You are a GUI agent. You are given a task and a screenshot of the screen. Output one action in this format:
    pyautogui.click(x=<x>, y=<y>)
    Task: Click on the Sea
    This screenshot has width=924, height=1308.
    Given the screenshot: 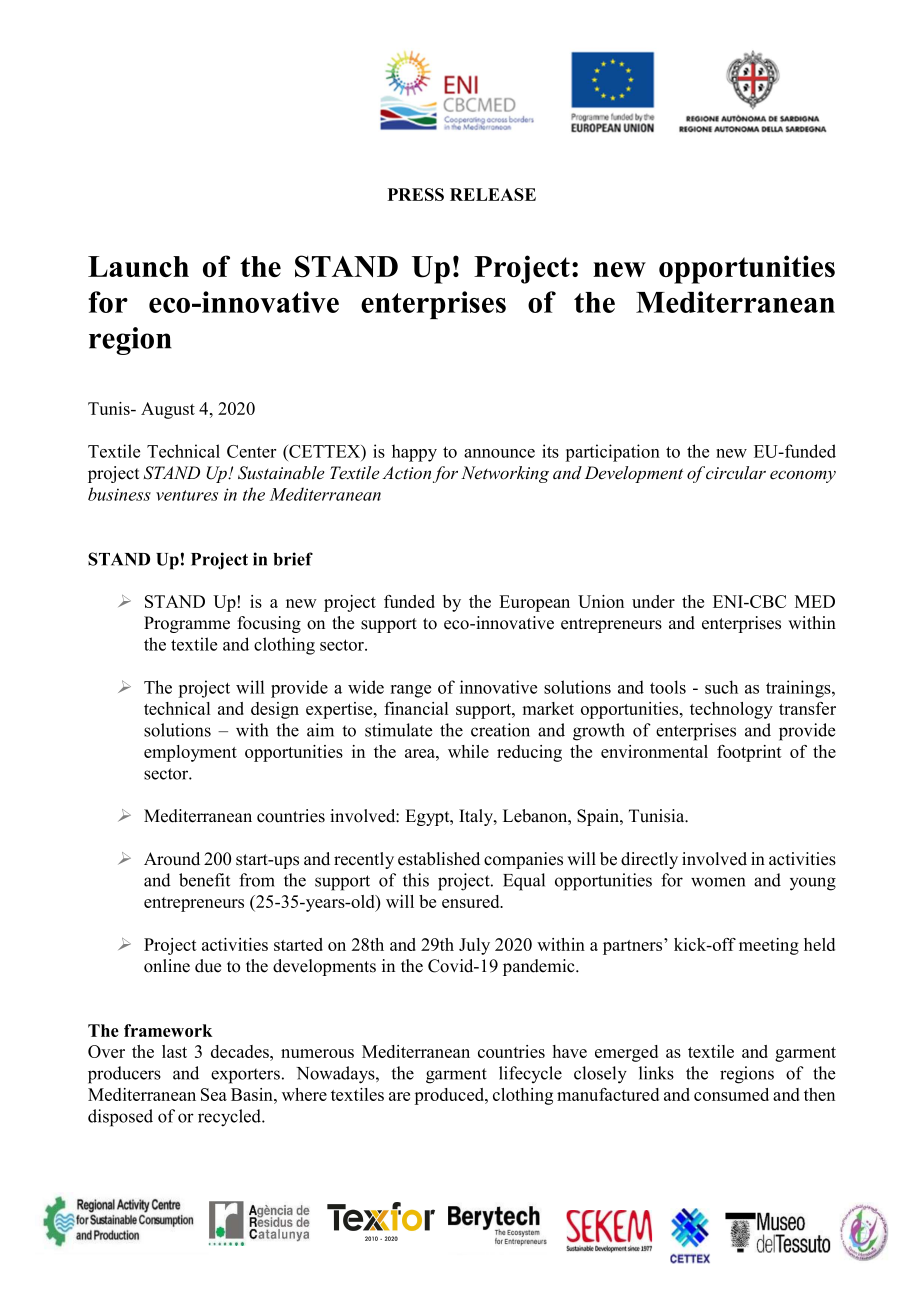 What is the action you would take?
    pyautogui.click(x=214, y=1094)
